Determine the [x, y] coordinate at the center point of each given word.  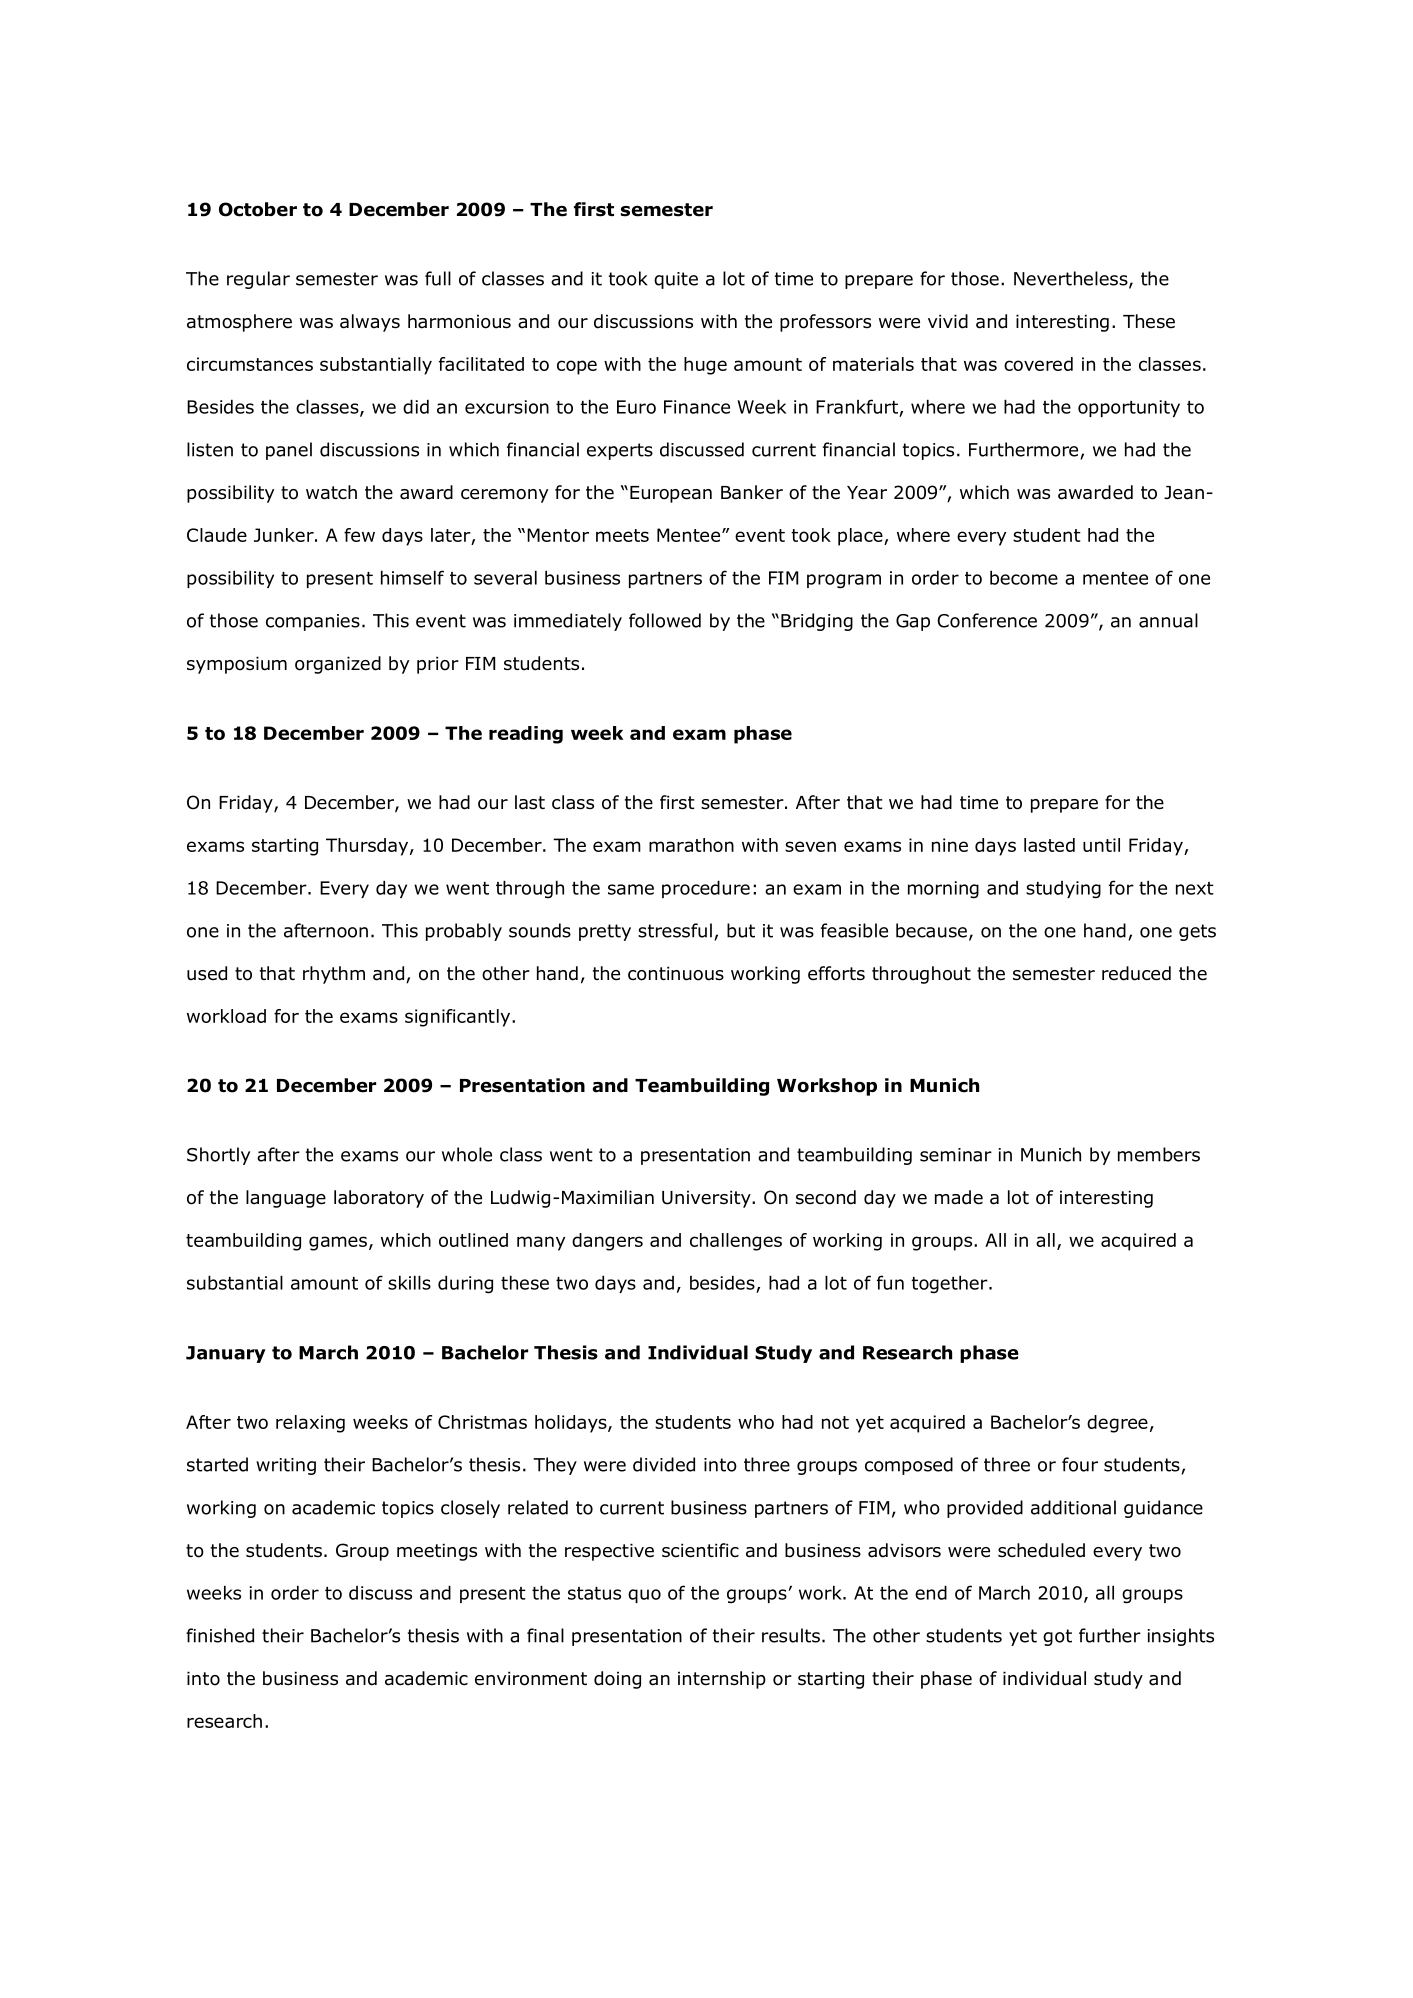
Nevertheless [1072, 279]
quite [676, 280]
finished [220, 1635]
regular [258, 280]
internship [722, 1680]
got [1057, 1637]
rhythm [334, 975]
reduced [1136, 973]
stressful [675, 930]
